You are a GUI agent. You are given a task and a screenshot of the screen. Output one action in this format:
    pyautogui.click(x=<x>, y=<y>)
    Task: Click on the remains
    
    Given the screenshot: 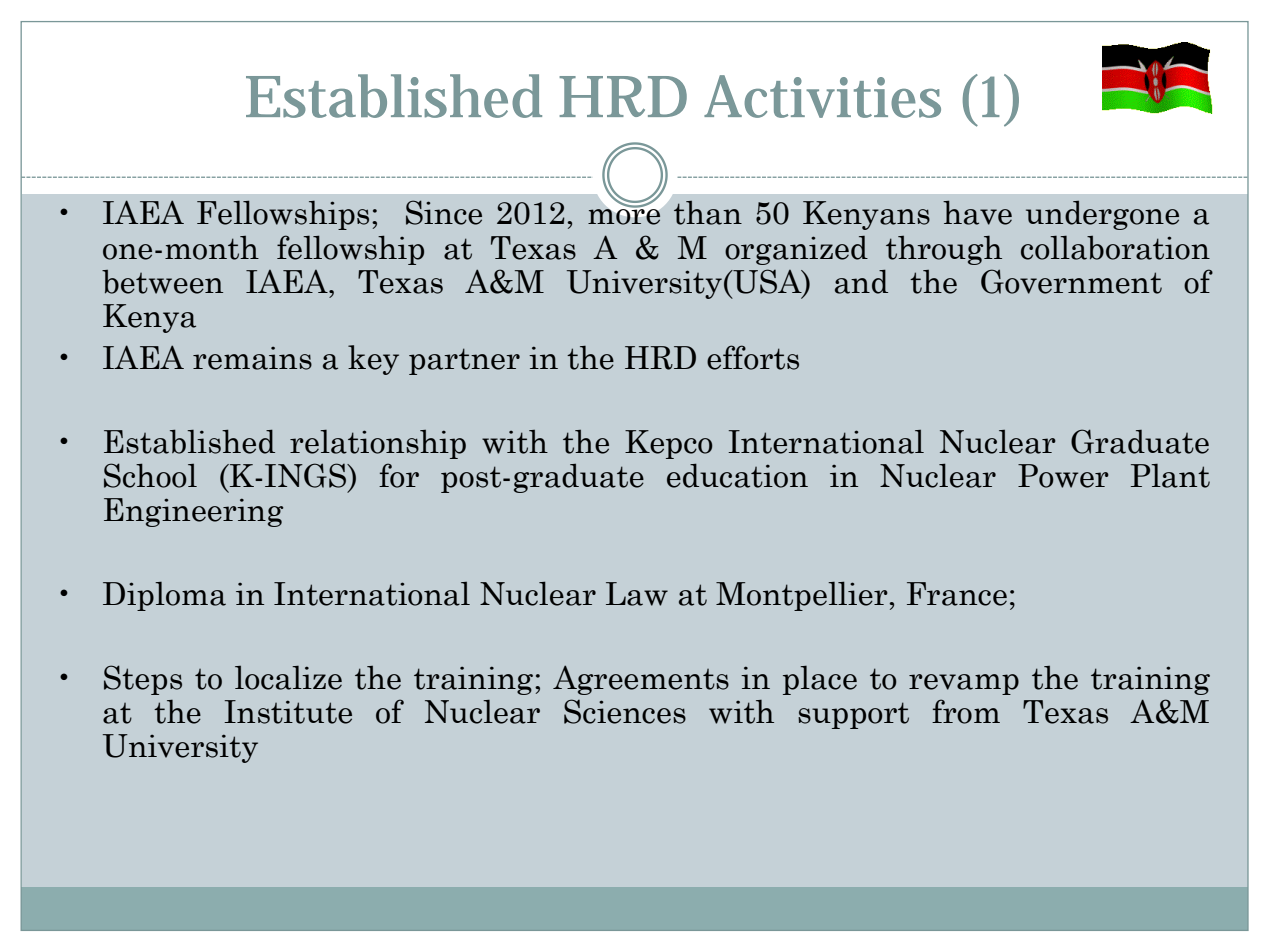 What is the action you would take?
    pyautogui.click(x=252, y=358)
